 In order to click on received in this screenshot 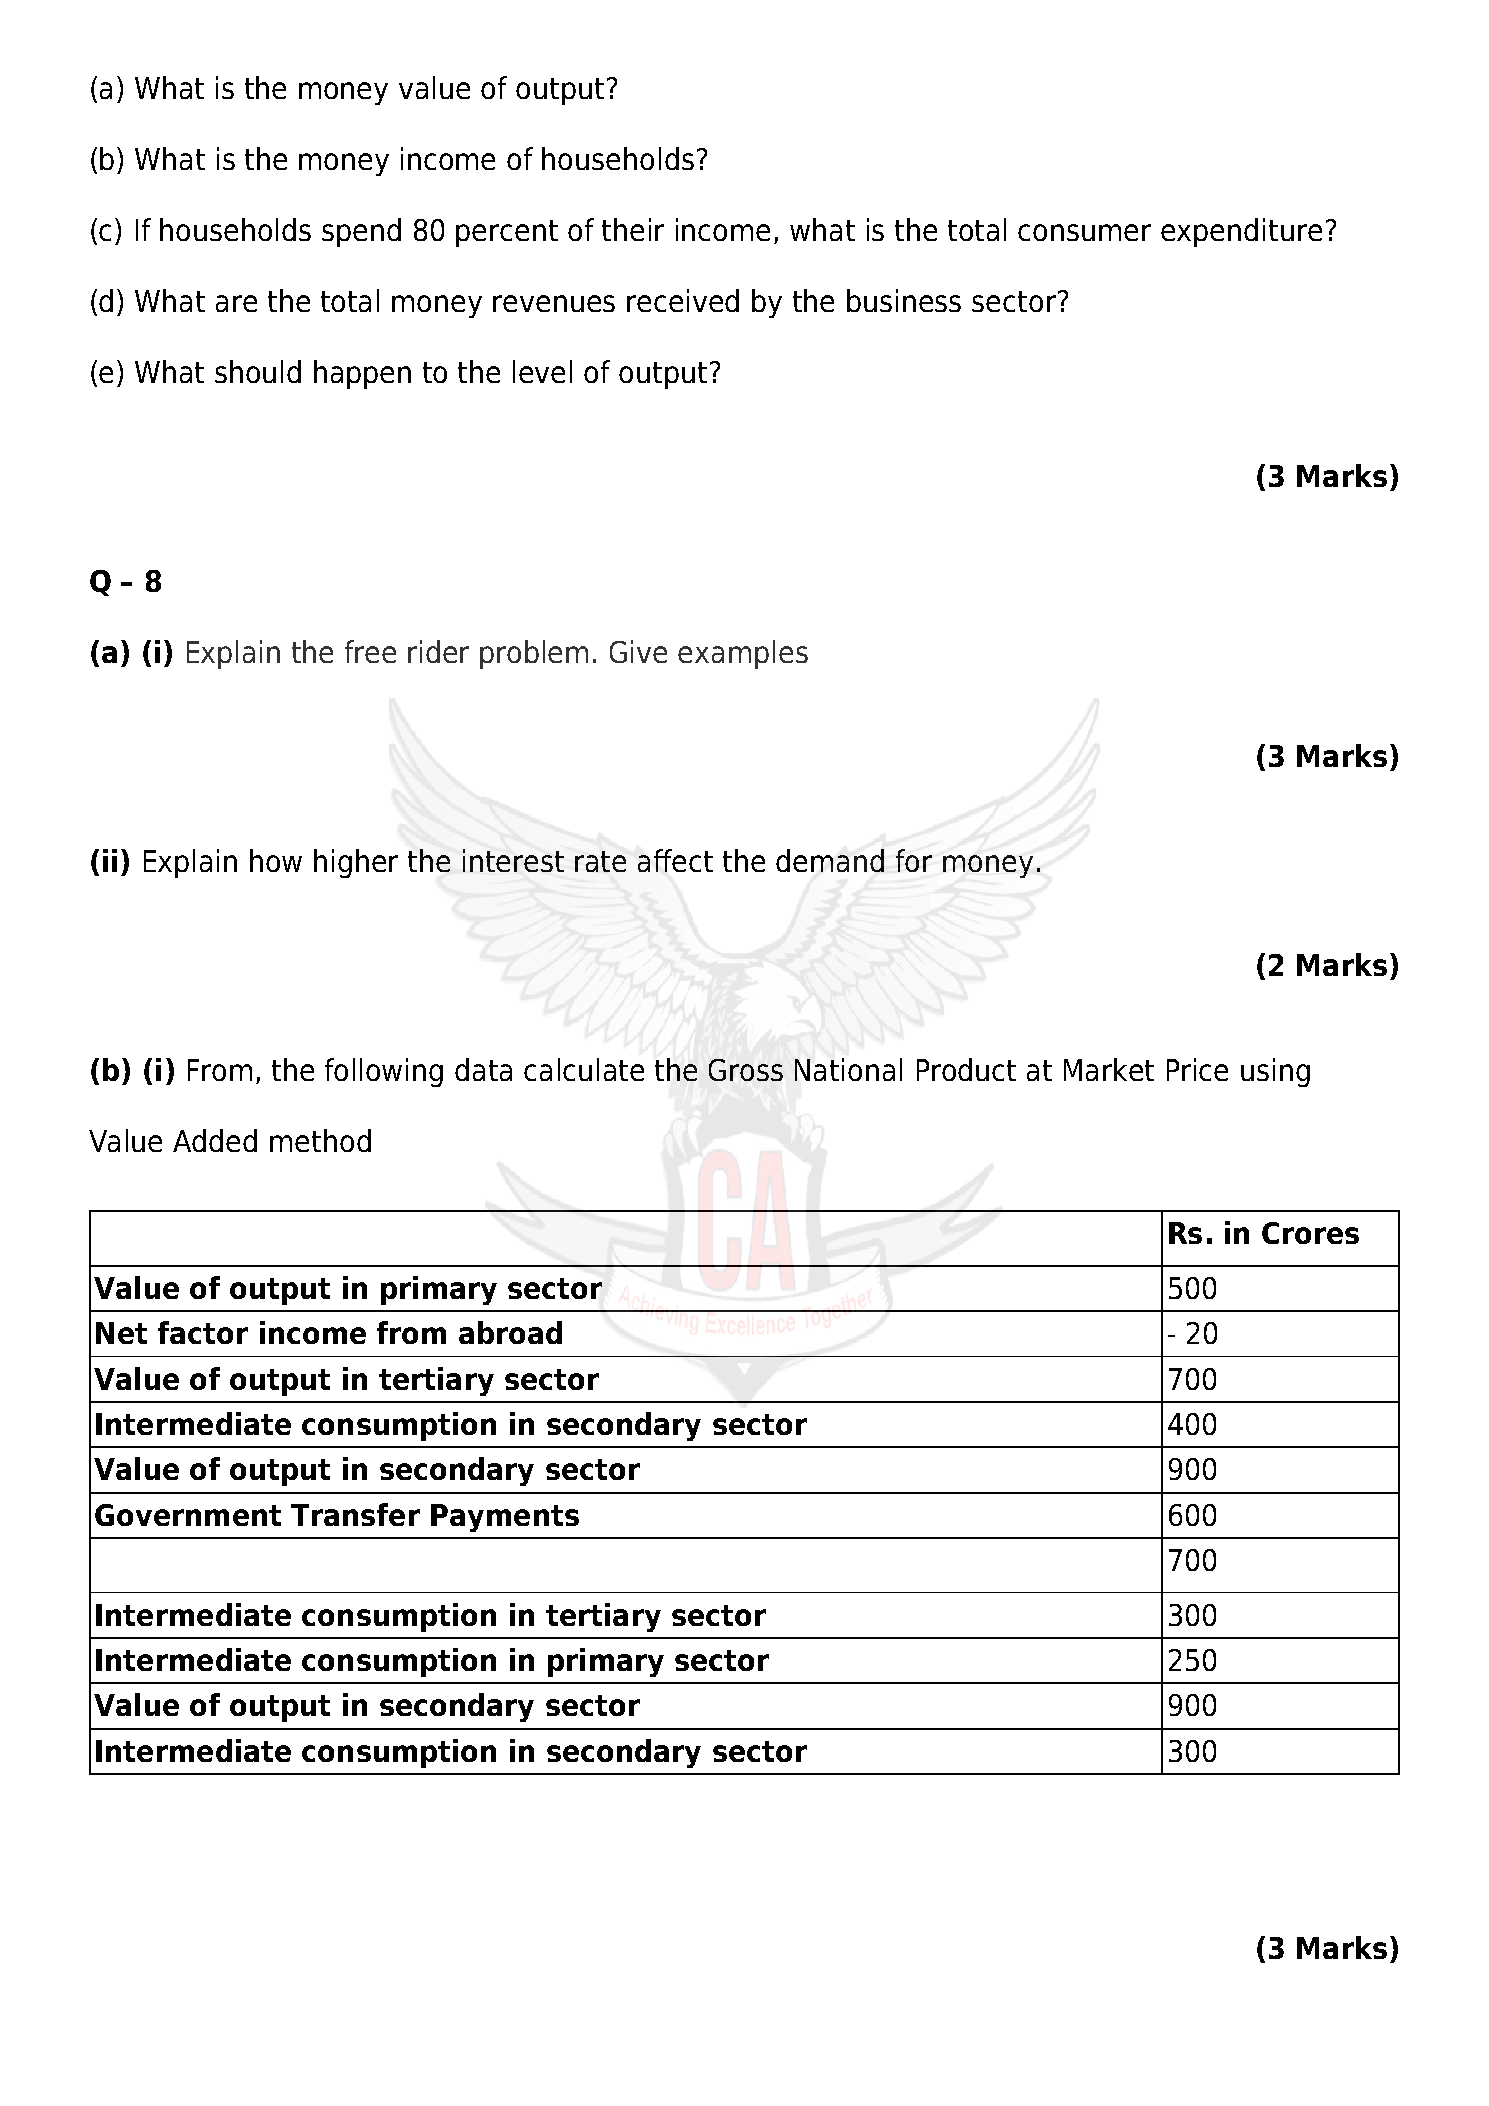, I will do `click(683, 300)`.
